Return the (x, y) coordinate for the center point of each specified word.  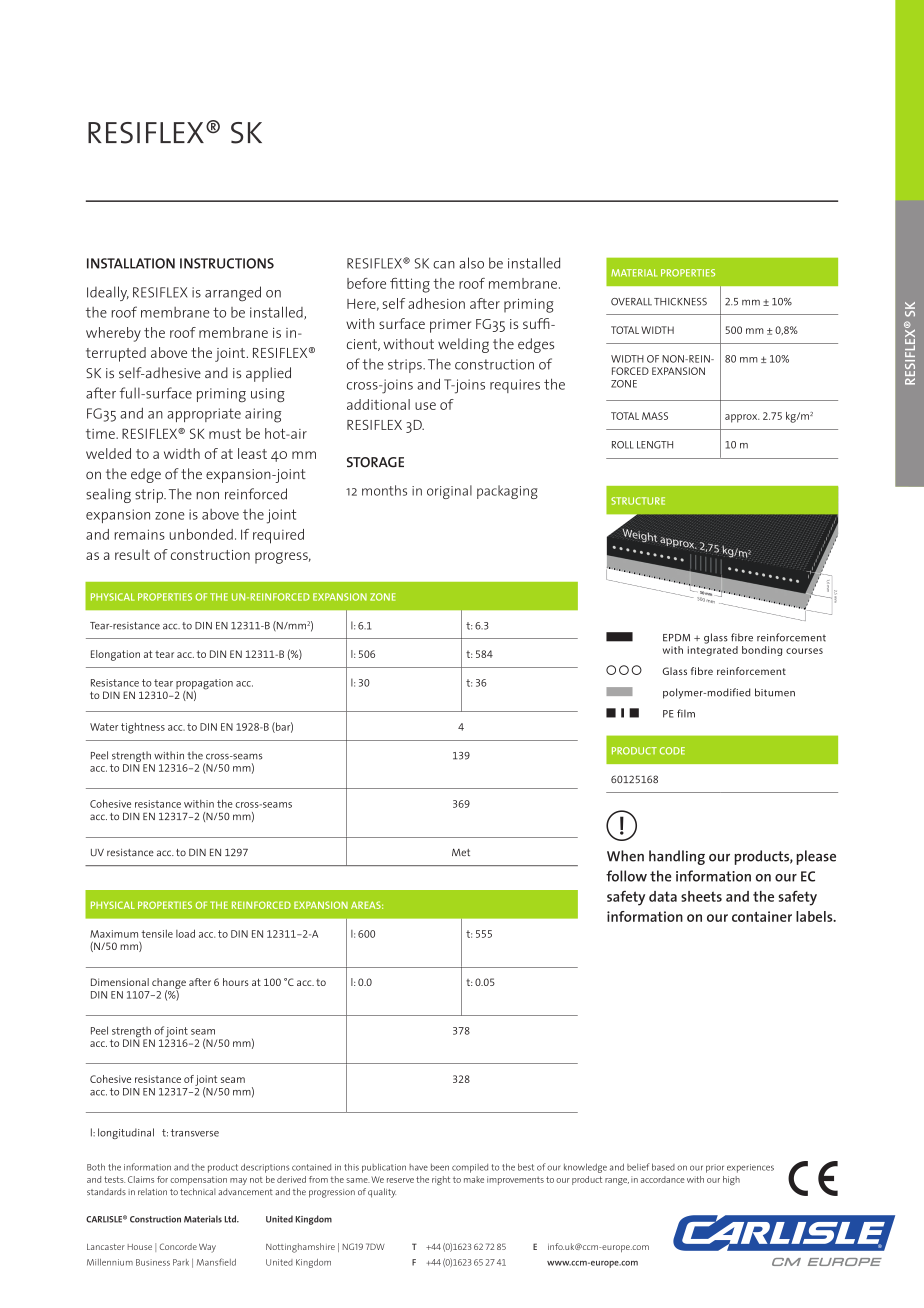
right (441, 1180)
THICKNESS (680, 302)
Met (461, 852)
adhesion (436, 303)
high (731, 1180)
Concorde (178, 1246)
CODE (672, 751)
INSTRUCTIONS (227, 263)
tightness (143, 728)
